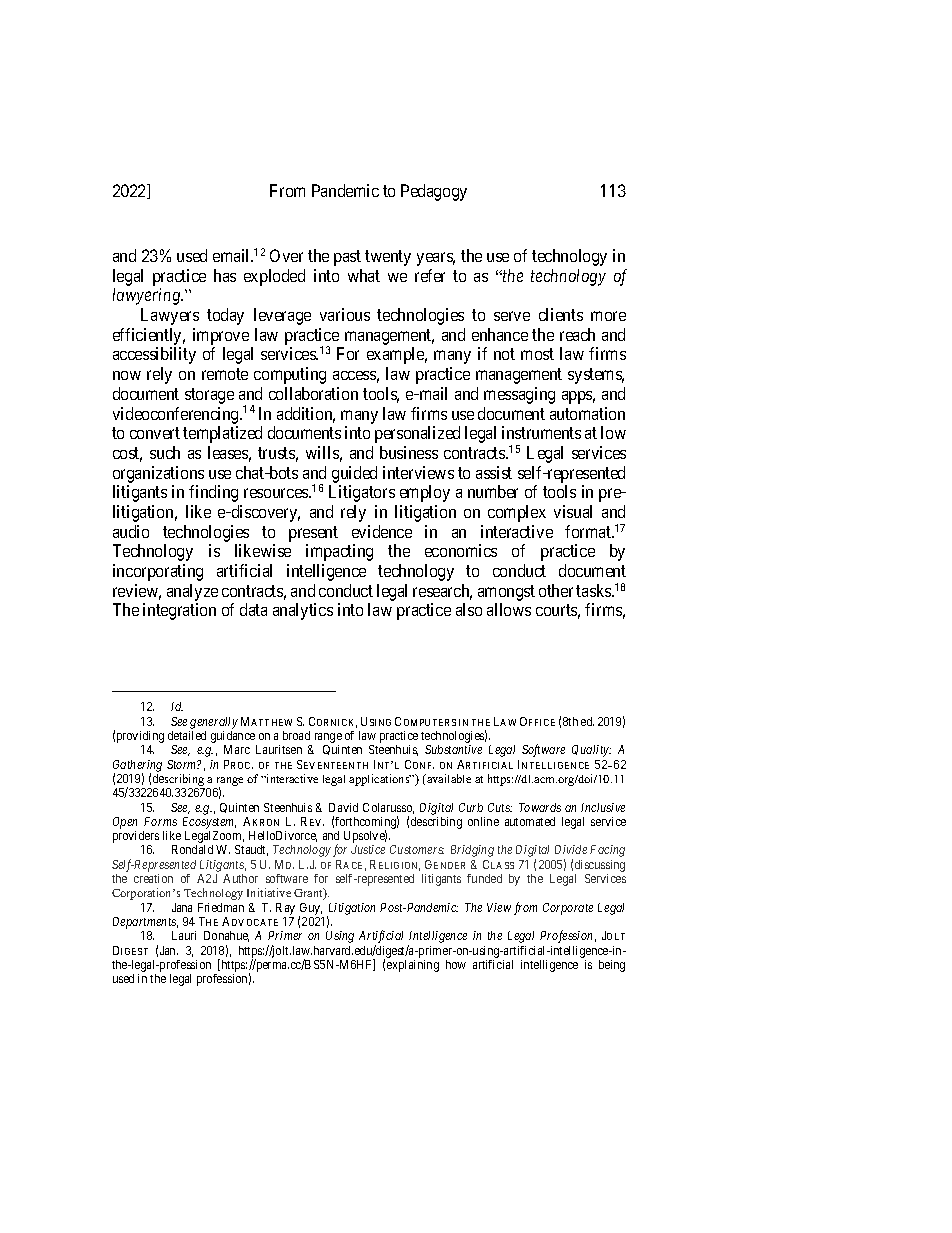 The width and height of the document is (952, 1233). I want to click on guided, so click(354, 474).
